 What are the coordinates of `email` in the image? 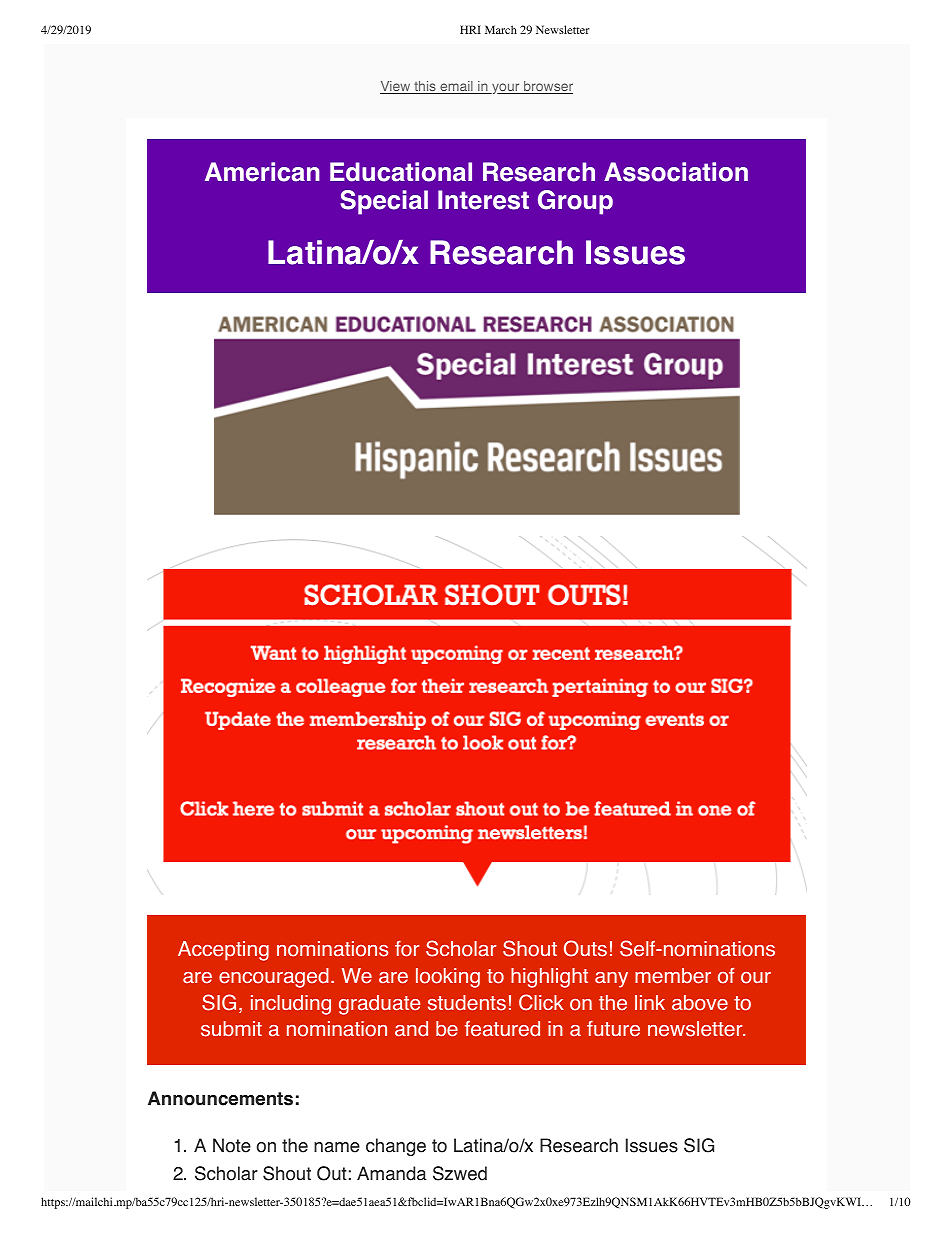 It's located at (456, 87).
